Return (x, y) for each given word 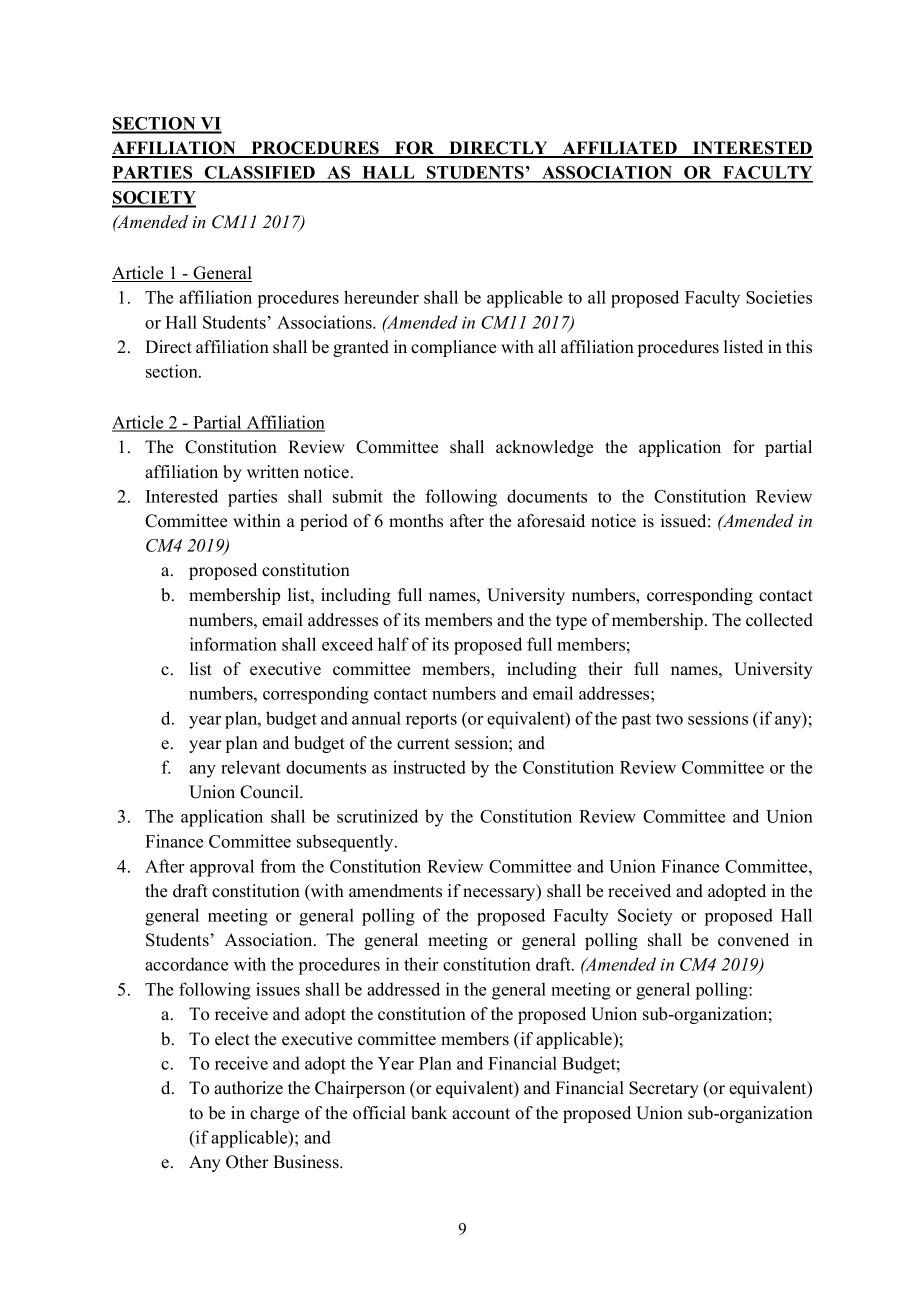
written (273, 472)
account (481, 1114)
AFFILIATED (619, 149)
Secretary (664, 1089)
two (669, 719)
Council (270, 792)
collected (779, 620)
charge (274, 1114)
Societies (779, 297)
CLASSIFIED (260, 174)
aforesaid (551, 521)
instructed (429, 767)
